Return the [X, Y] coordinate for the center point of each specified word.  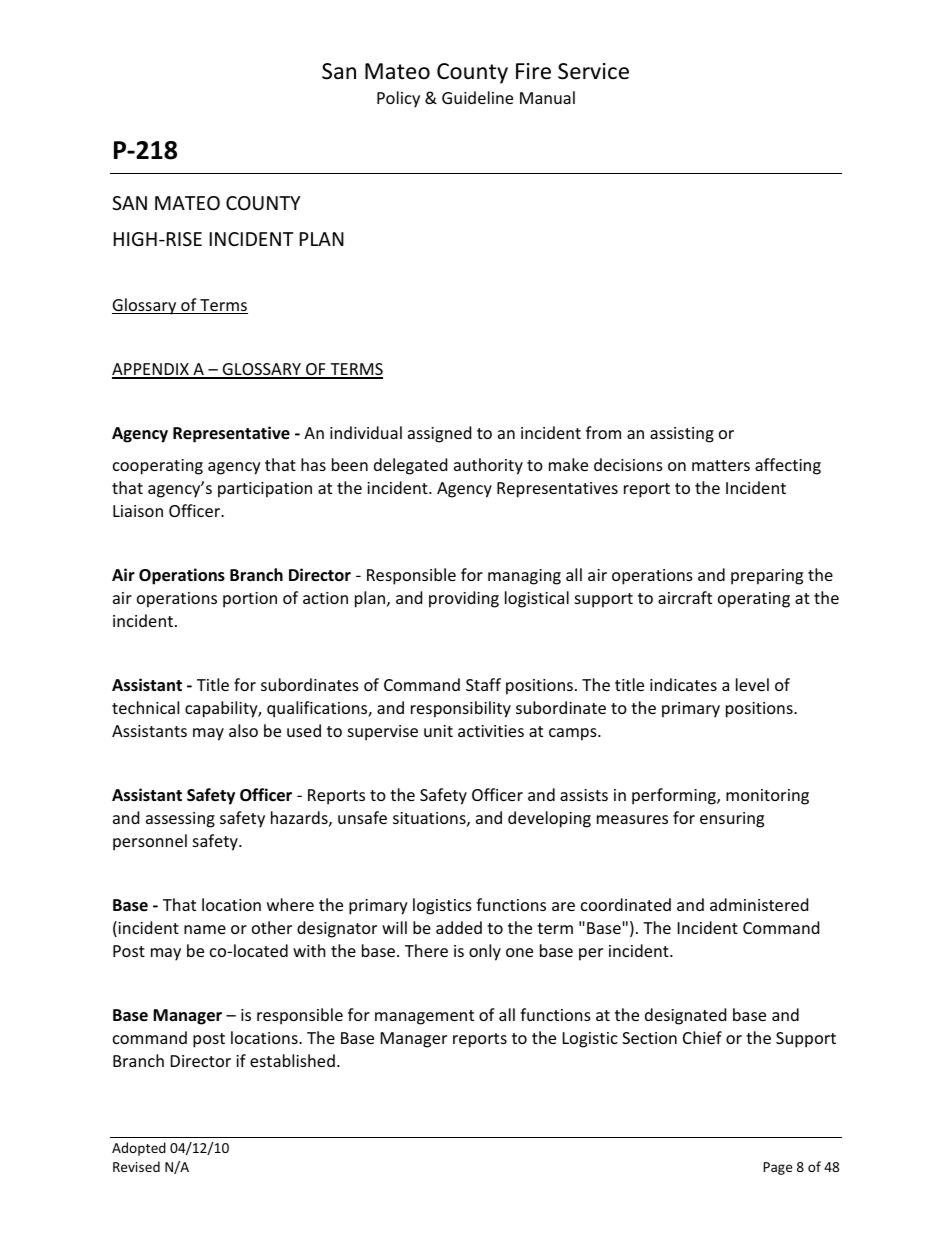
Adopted [139, 1149]
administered [759, 904]
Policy [398, 99]
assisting [682, 435]
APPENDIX [151, 370]
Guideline [477, 97]
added [459, 927]
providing [464, 599]
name [205, 929]
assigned [439, 434]
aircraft [685, 597]
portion [250, 600]
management [424, 1017]
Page [777, 1168]
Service [593, 71]
